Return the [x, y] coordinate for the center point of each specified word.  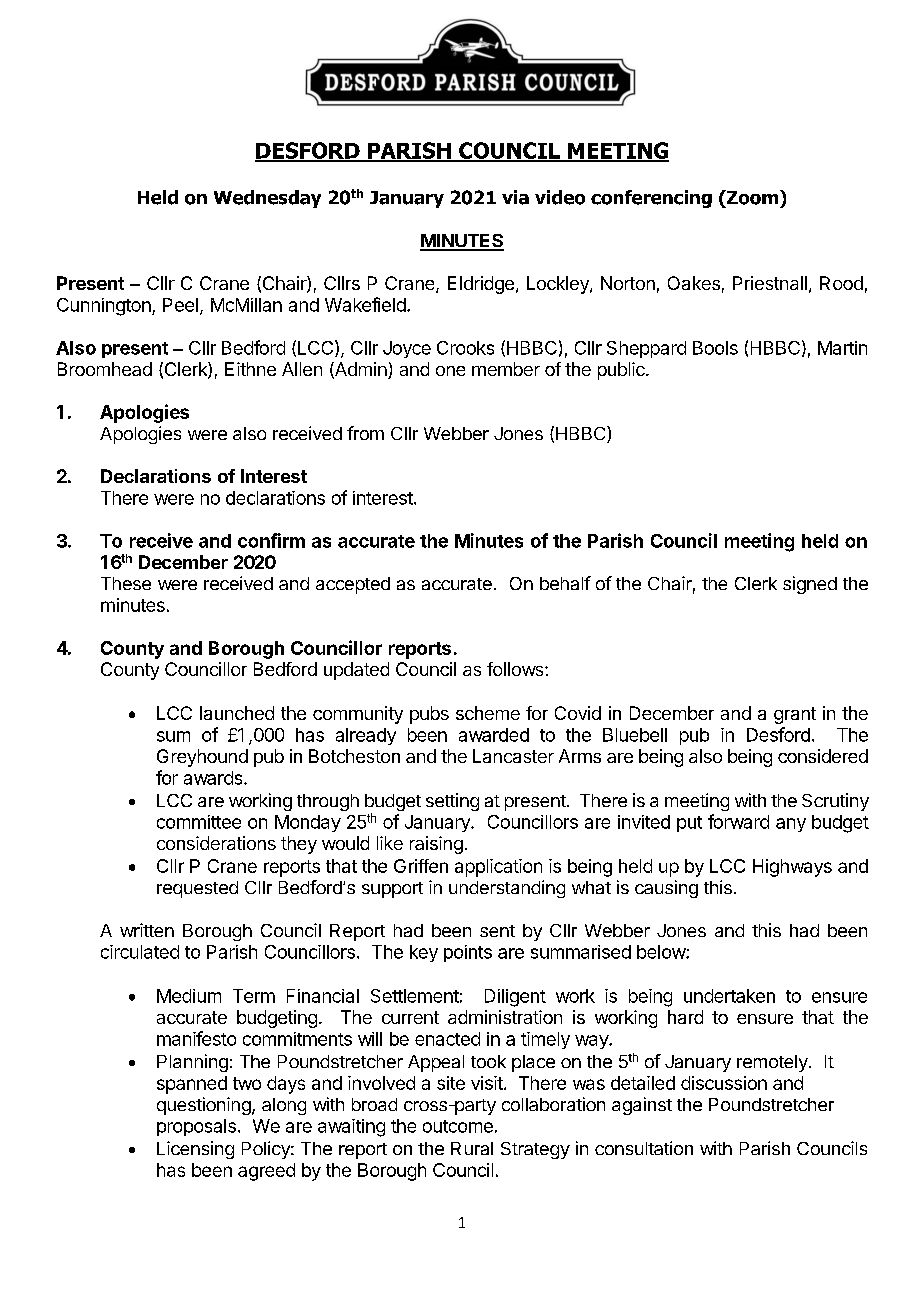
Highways [792, 868]
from [365, 433]
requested [197, 889]
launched [237, 713]
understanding [507, 889]
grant [795, 715]
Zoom [751, 197]
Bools [715, 348]
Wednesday [267, 199]
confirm [271, 540]
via [515, 197]
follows [516, 669]
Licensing [195, 1150]
